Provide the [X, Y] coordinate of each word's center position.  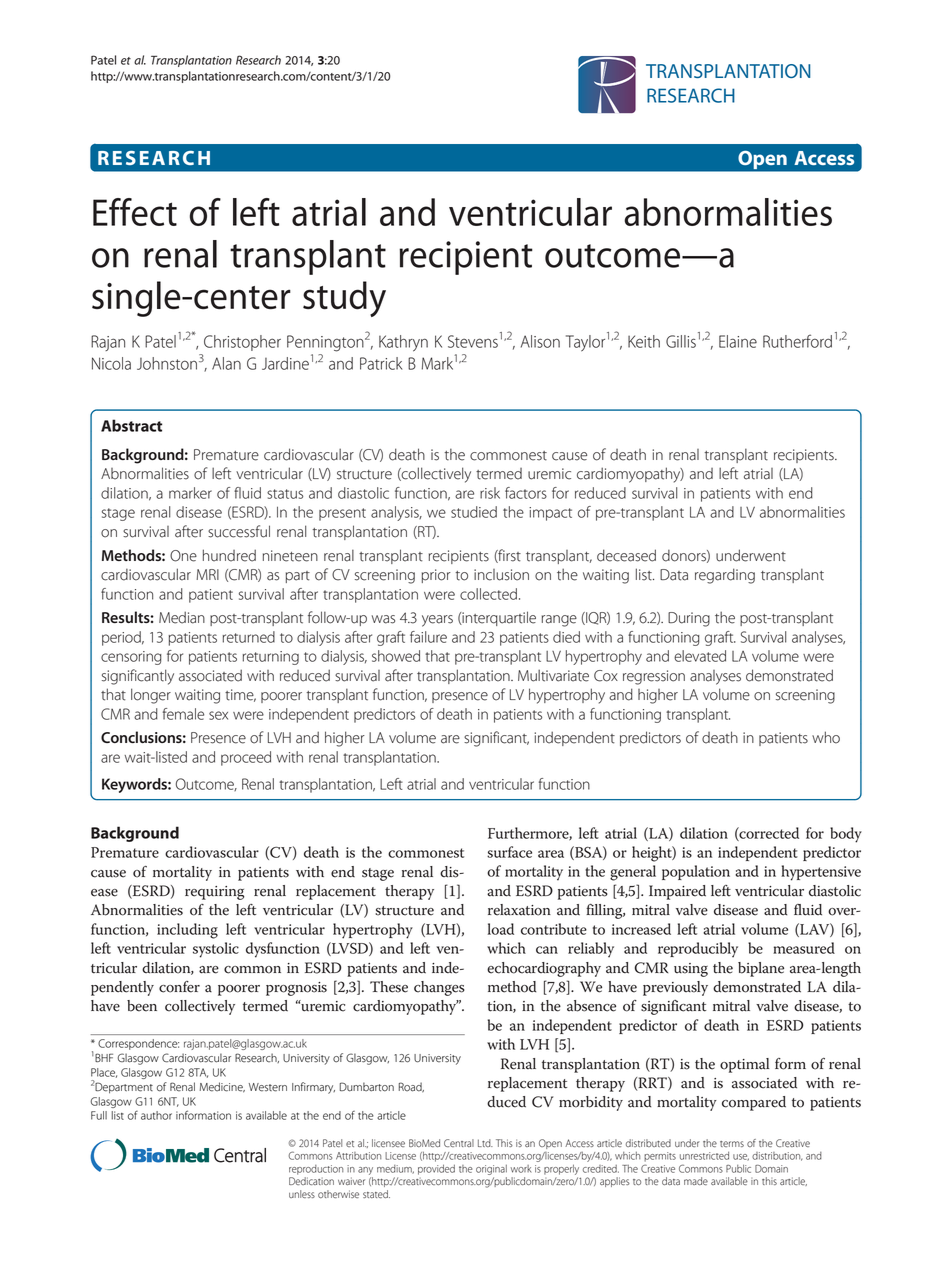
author [156, 1115]
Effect [135, 212]
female [183, 714]
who [826, 737]
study [344, 299]
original [491, 1170]
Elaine [738, 341]
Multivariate [553, 675]
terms [732, 1144]
